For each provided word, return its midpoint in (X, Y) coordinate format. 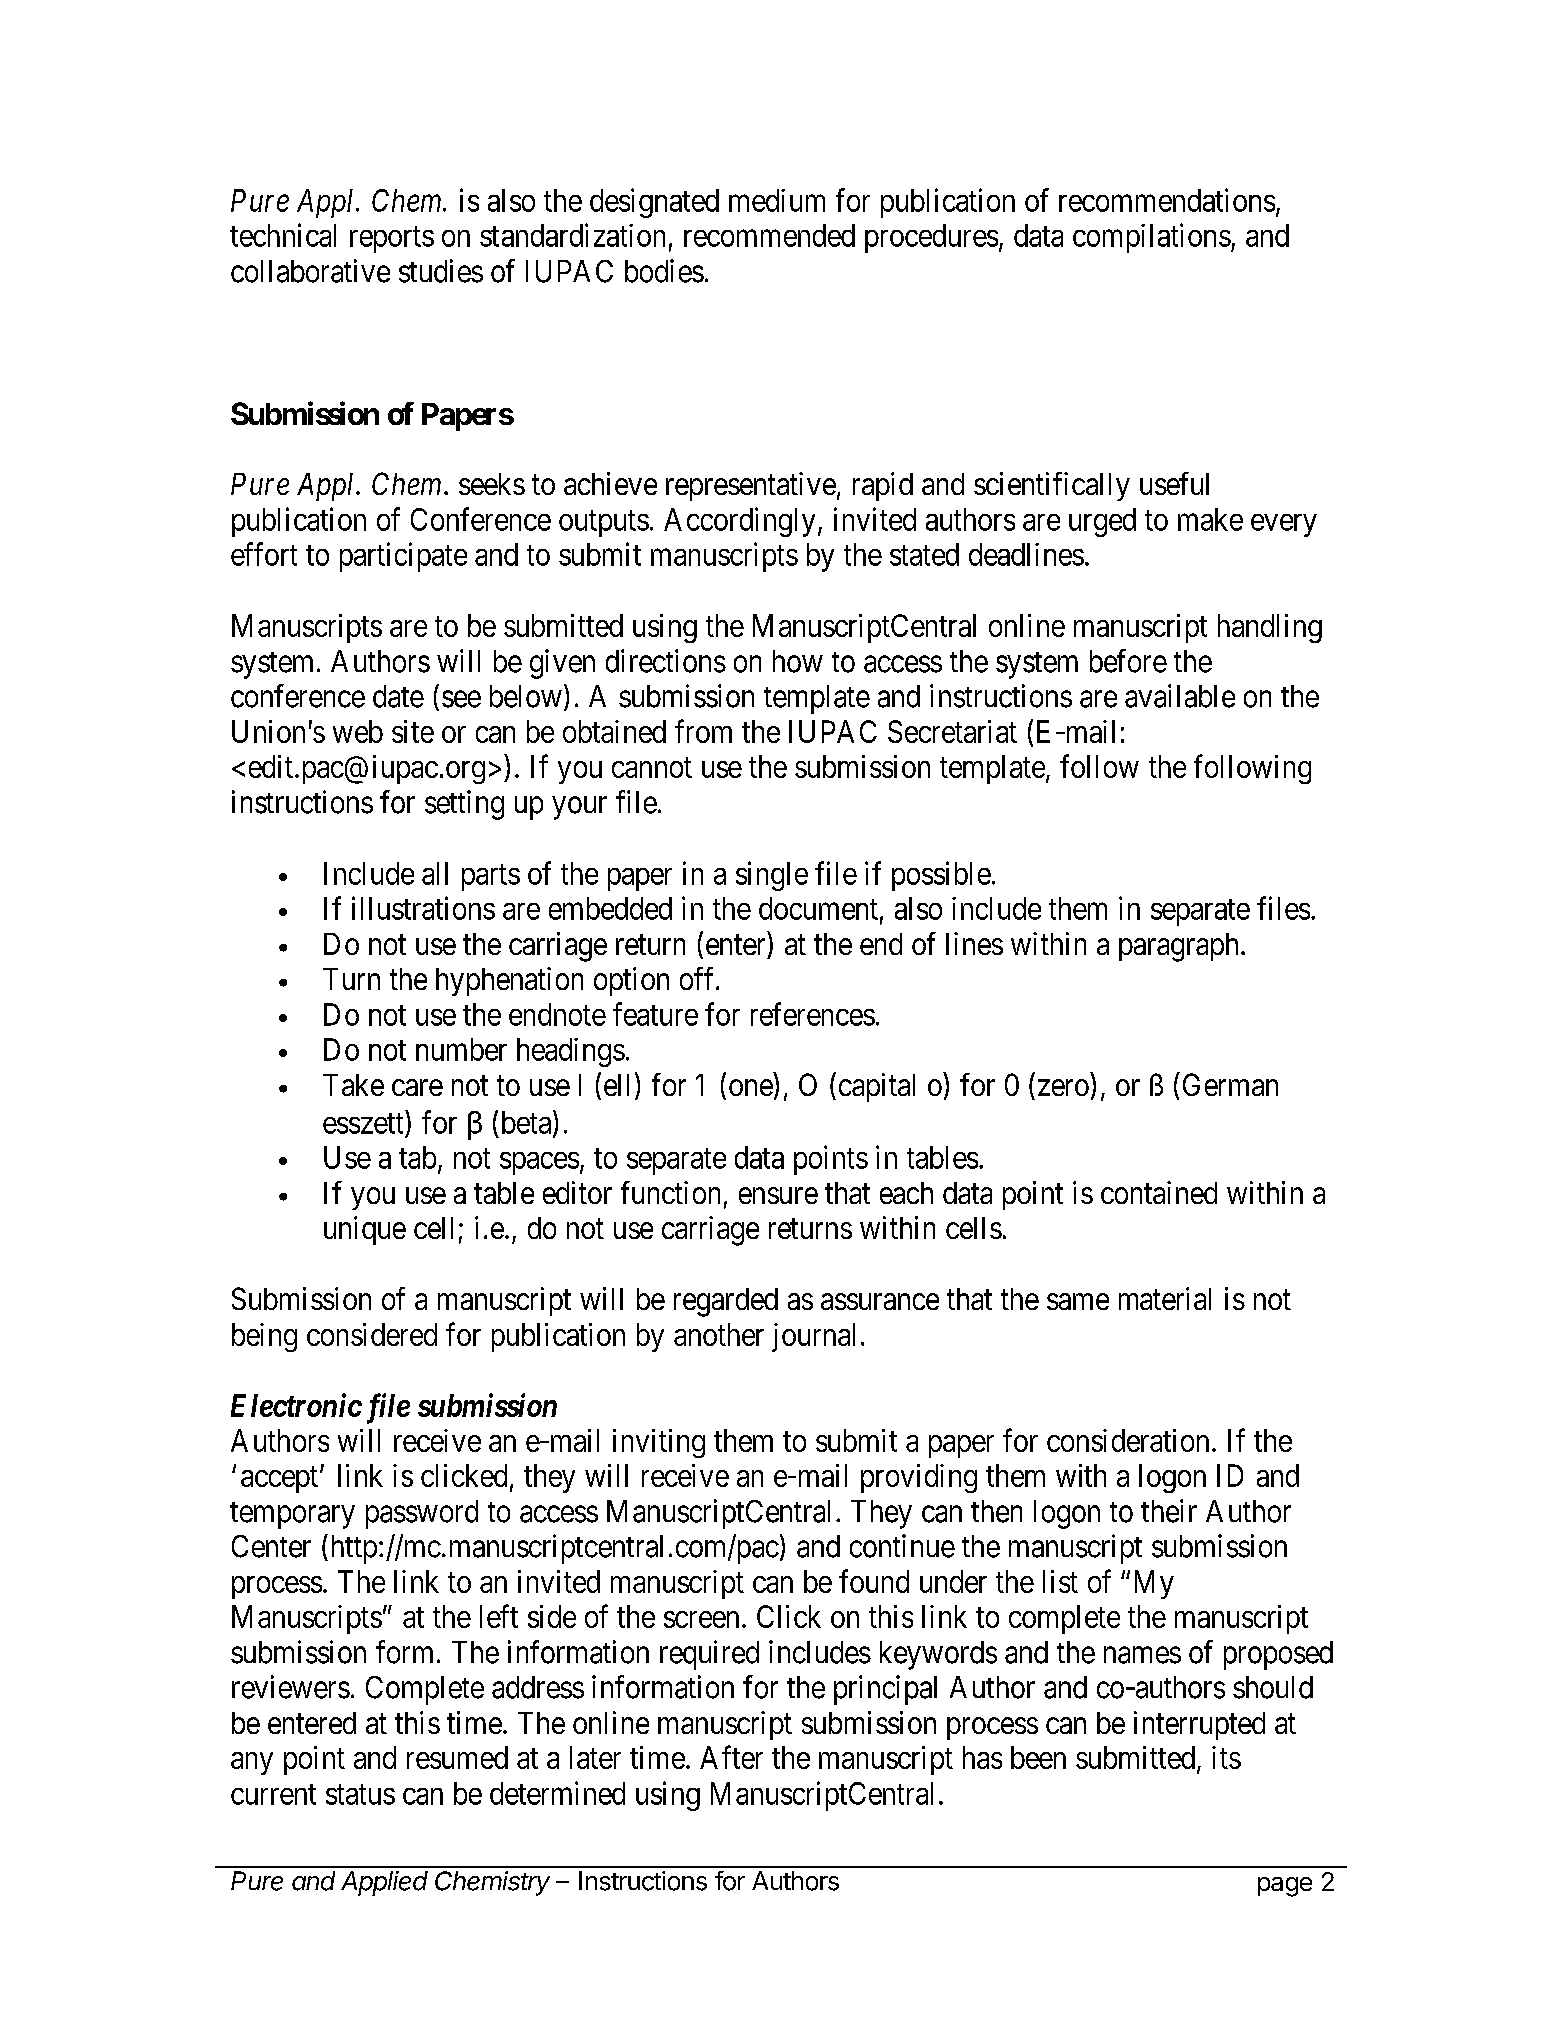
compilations (1152, 238)
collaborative (310, 271)
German (1230, 1084)
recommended (769, 235)
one (751, 1087)
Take (353, 1085)
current (273, 1794)
